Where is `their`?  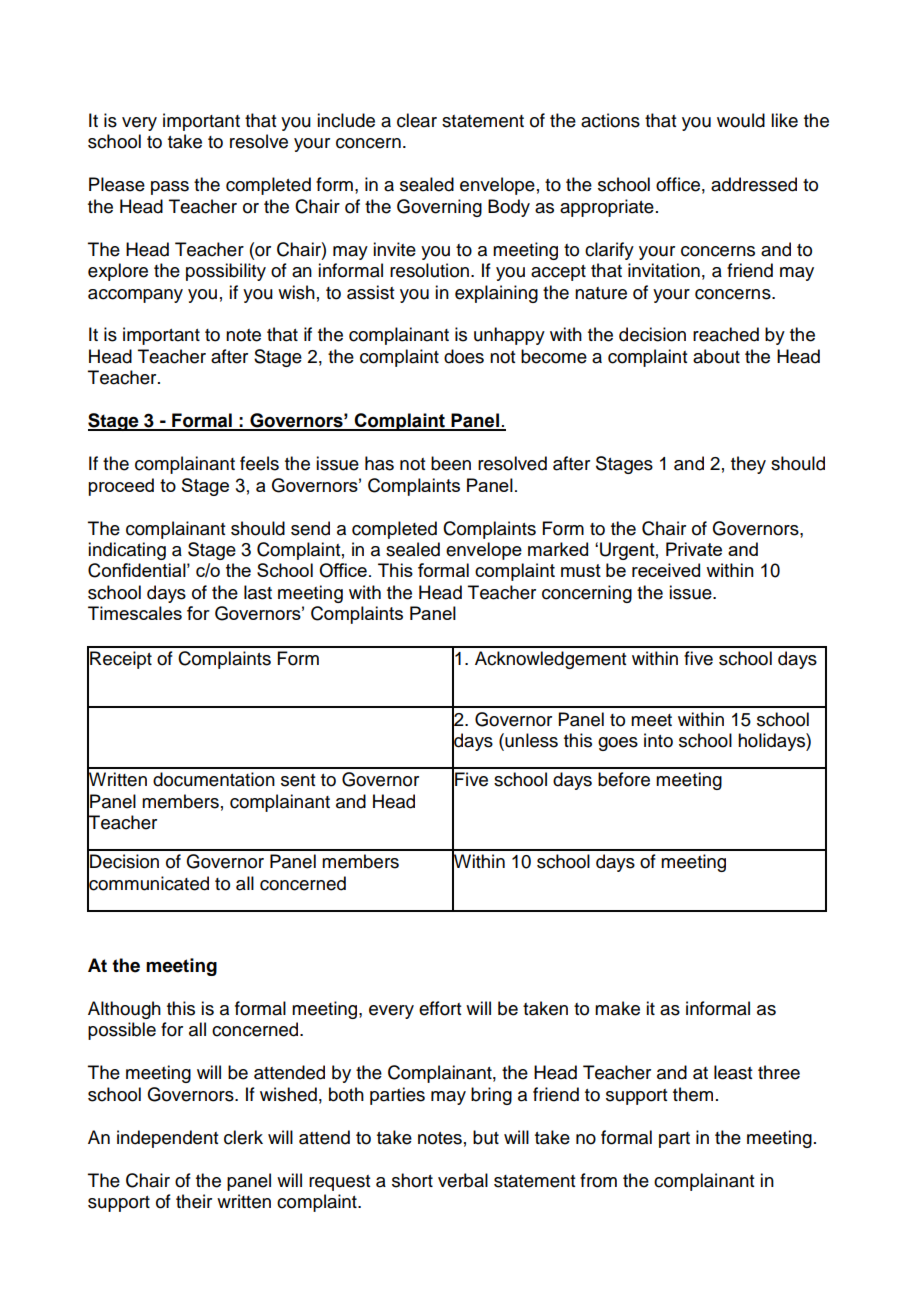 their is located at coordinates (194, 1201).
